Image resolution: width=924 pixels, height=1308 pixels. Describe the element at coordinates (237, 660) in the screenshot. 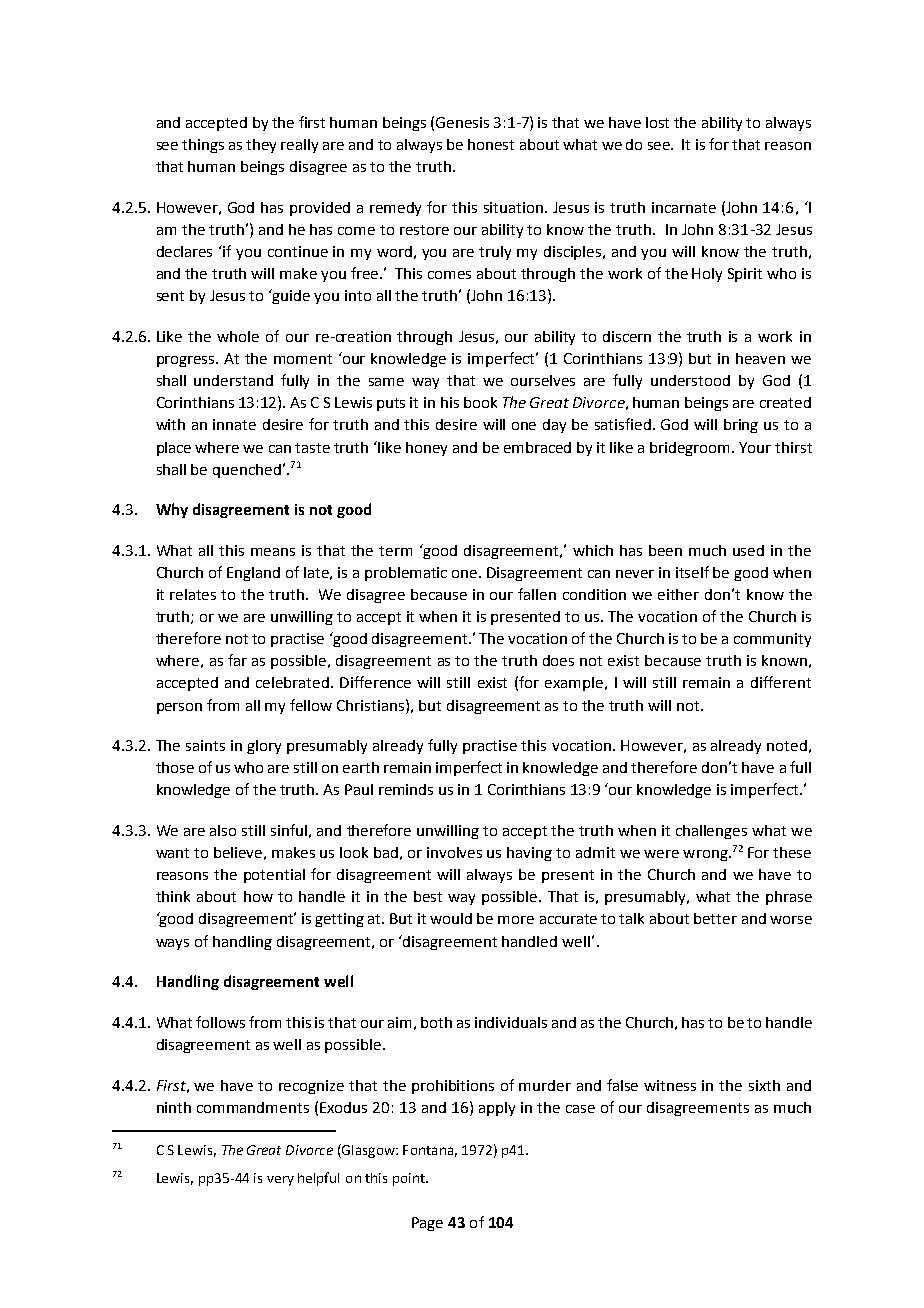

I see `far` at that location.
